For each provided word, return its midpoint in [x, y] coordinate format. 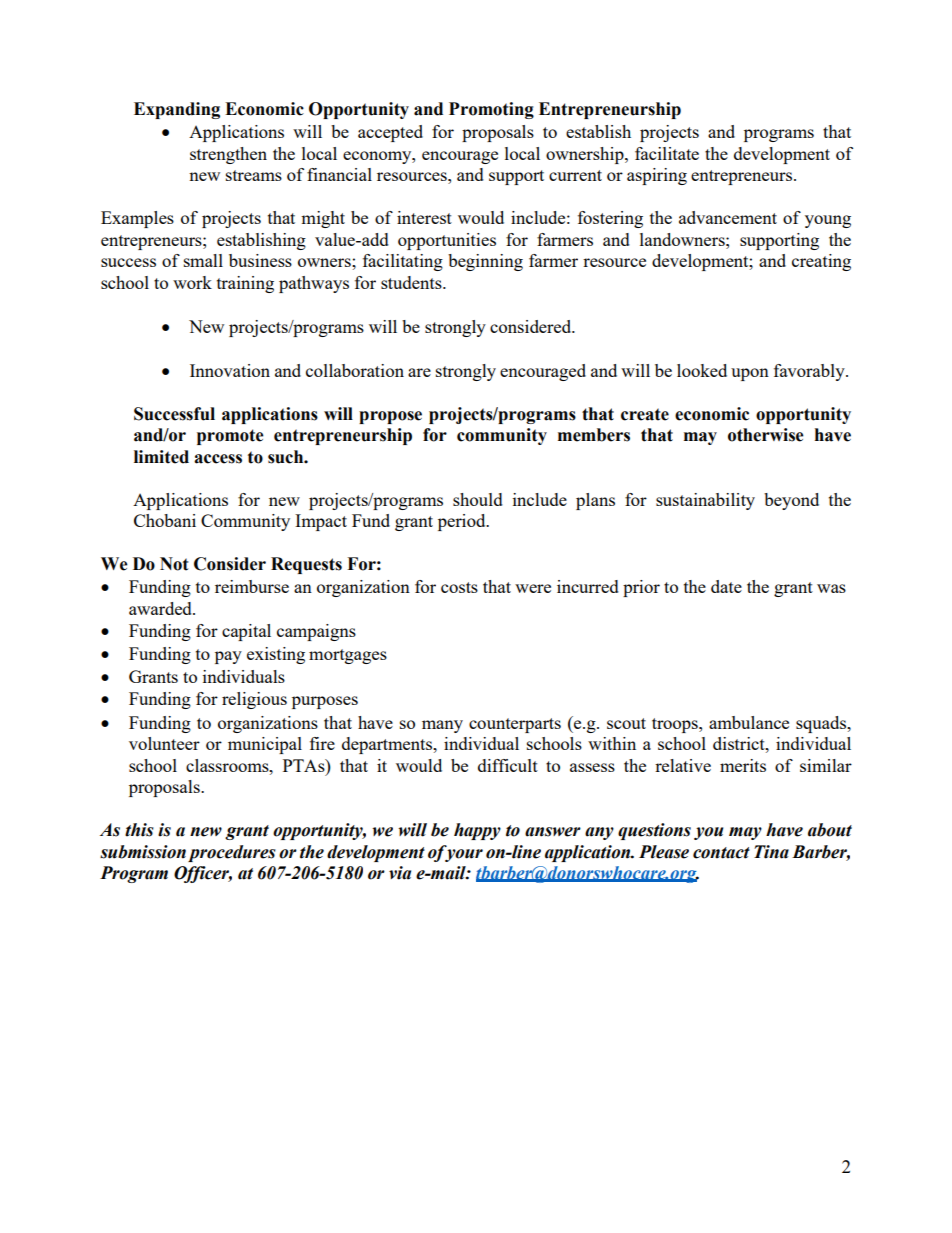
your [463, 855]
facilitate [667, 153]
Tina [771, 852]
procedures [232, 853]
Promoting [491, 110]
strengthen [228, 155]
